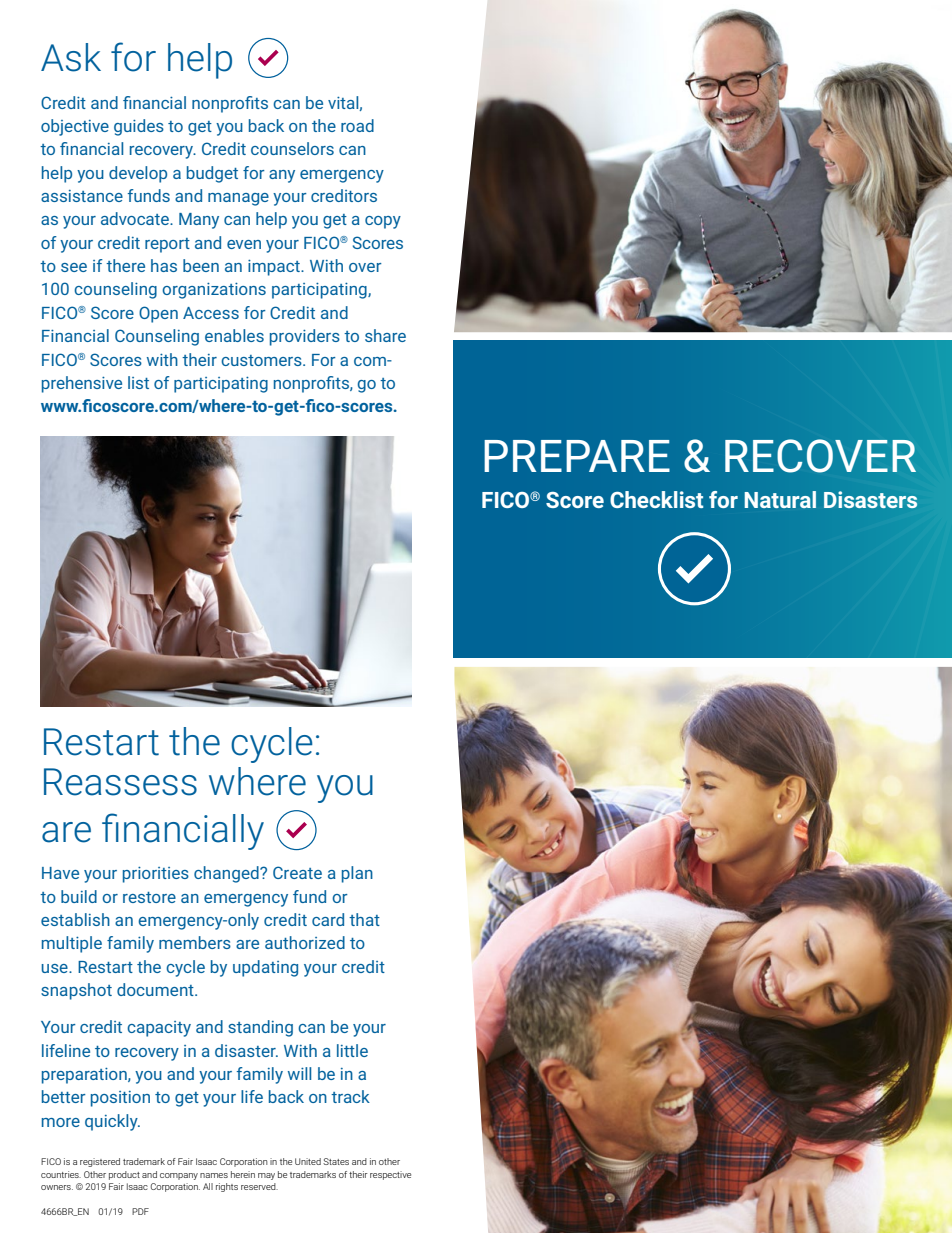 Image resolution: width=952 pixels, height=1233 pixels. Describe the element at coordinates (364, 919) in the screenshot. I see `that` at that location.
